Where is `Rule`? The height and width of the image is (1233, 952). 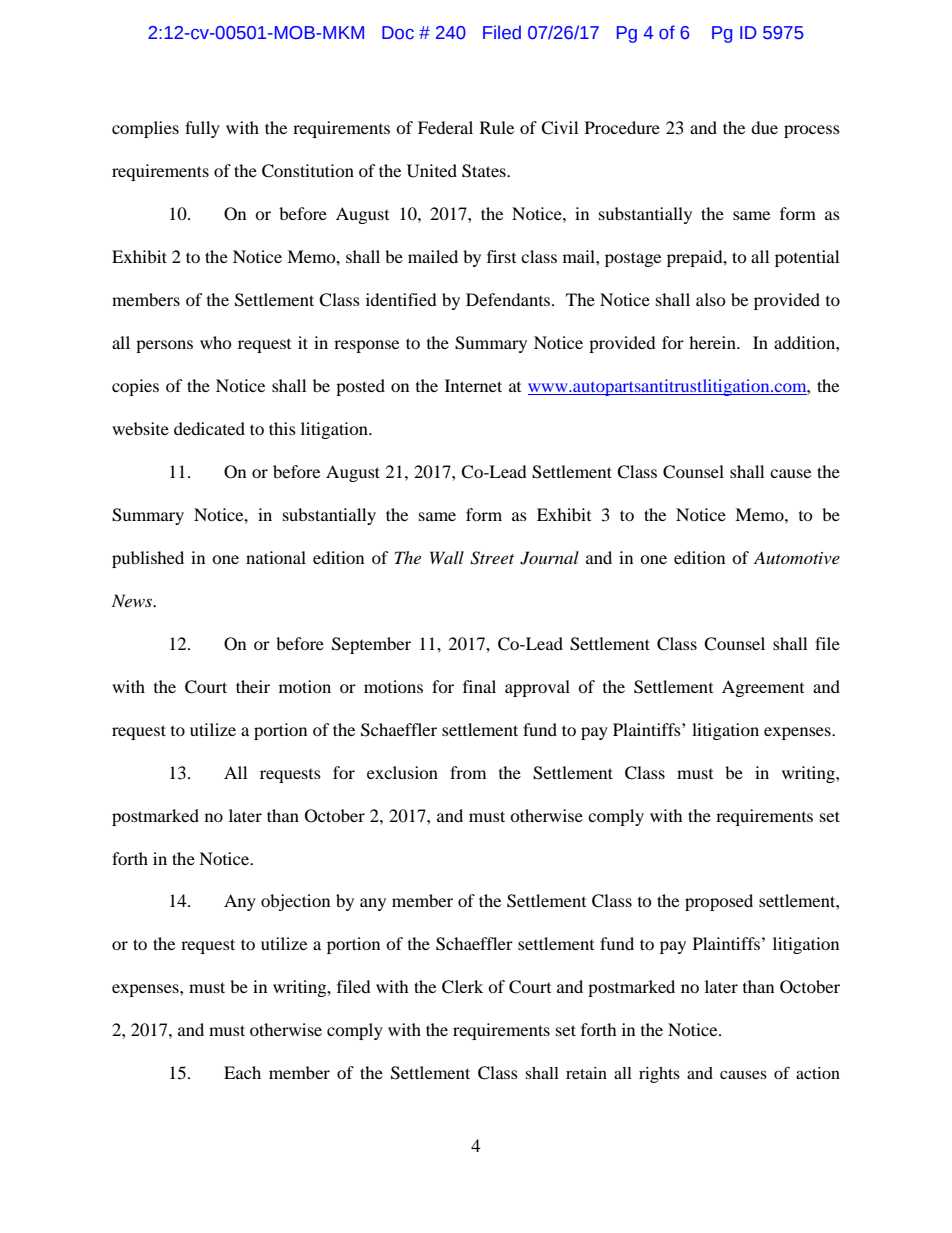 Rule is located at coordinates (497, 127).
